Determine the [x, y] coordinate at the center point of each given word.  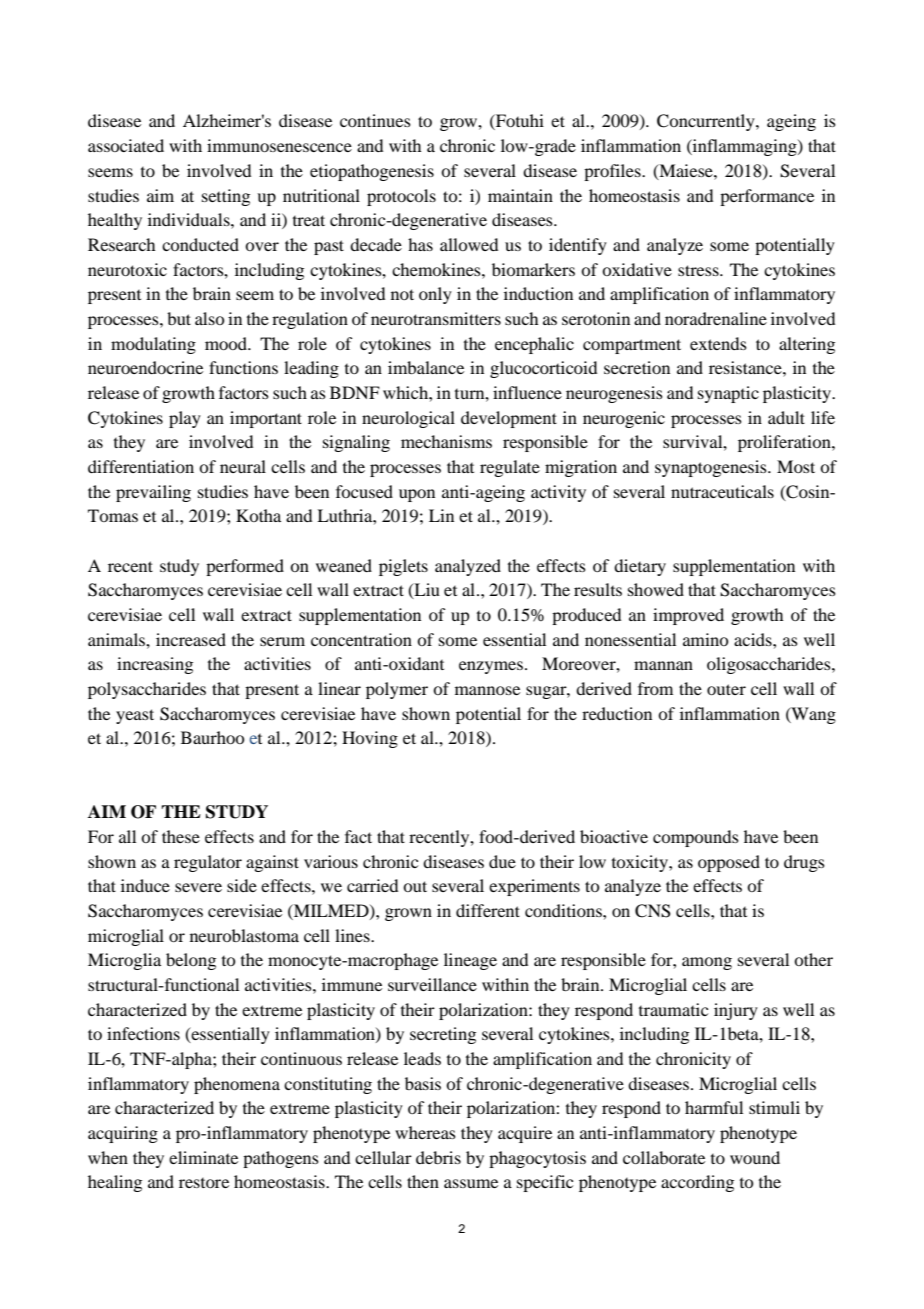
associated [126, 145]
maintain [520, 195]
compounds [696, 838]
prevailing [153, 493]
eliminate [203, 1157]
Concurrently [707, 122]
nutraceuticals [722, 491]
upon [417, 495]
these [181, 836]
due [502, 861]
